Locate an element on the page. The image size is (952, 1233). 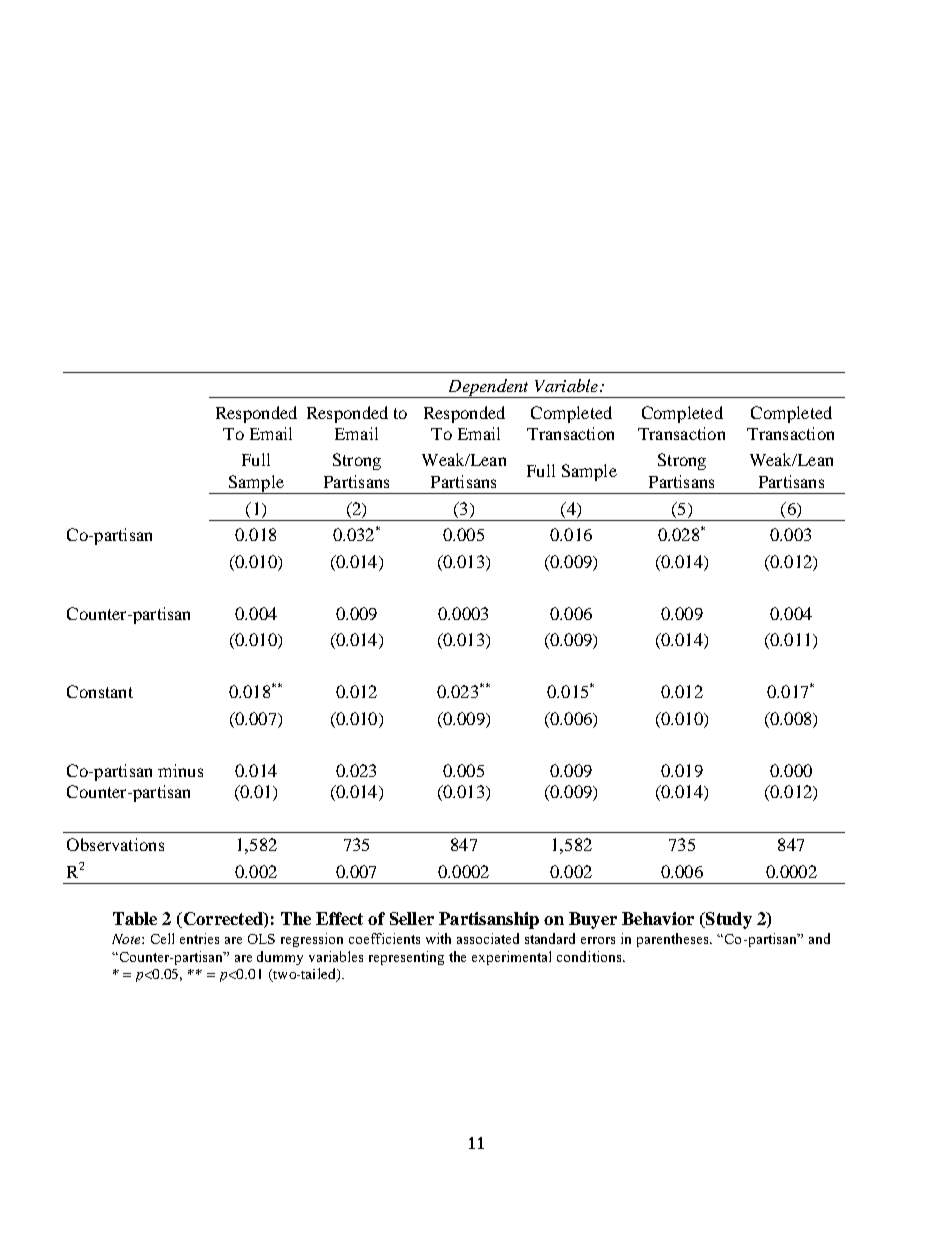
Dependent is located at coordinates (488, 388).
